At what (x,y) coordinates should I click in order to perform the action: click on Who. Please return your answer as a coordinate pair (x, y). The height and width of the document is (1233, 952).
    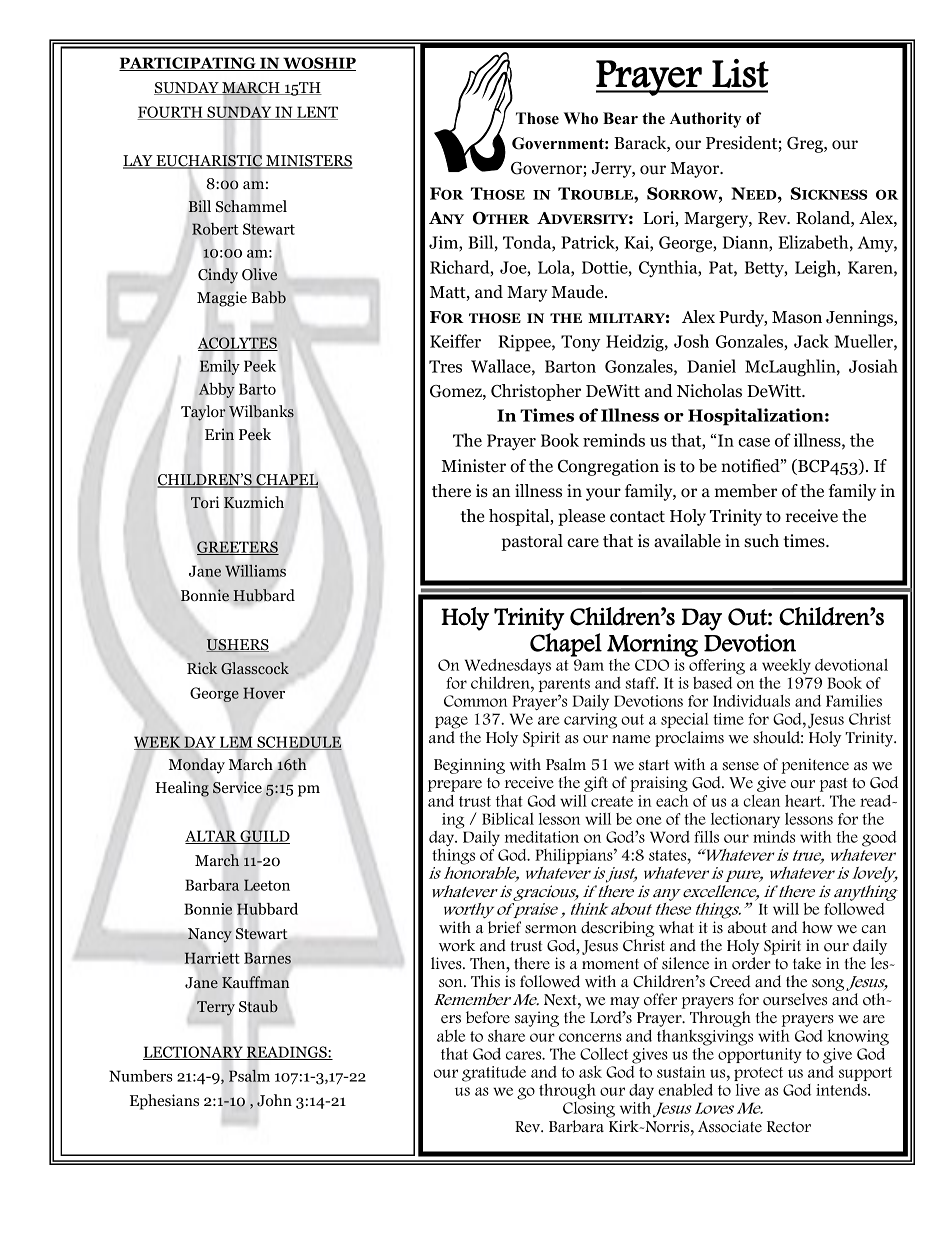
    Looking at the image, I should click on (581, 118).
